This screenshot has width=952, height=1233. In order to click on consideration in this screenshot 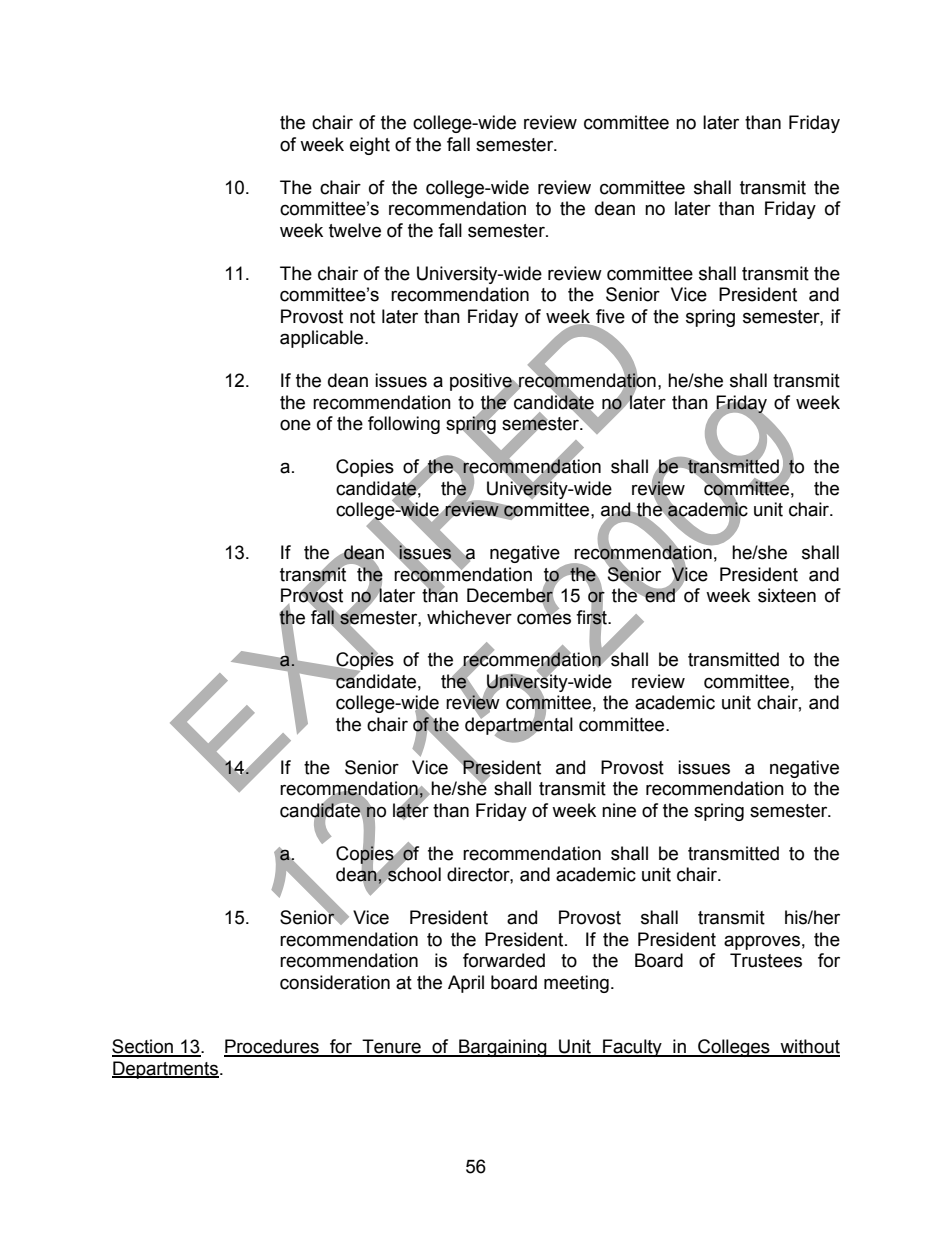, I will do `click(335, 982)`.
